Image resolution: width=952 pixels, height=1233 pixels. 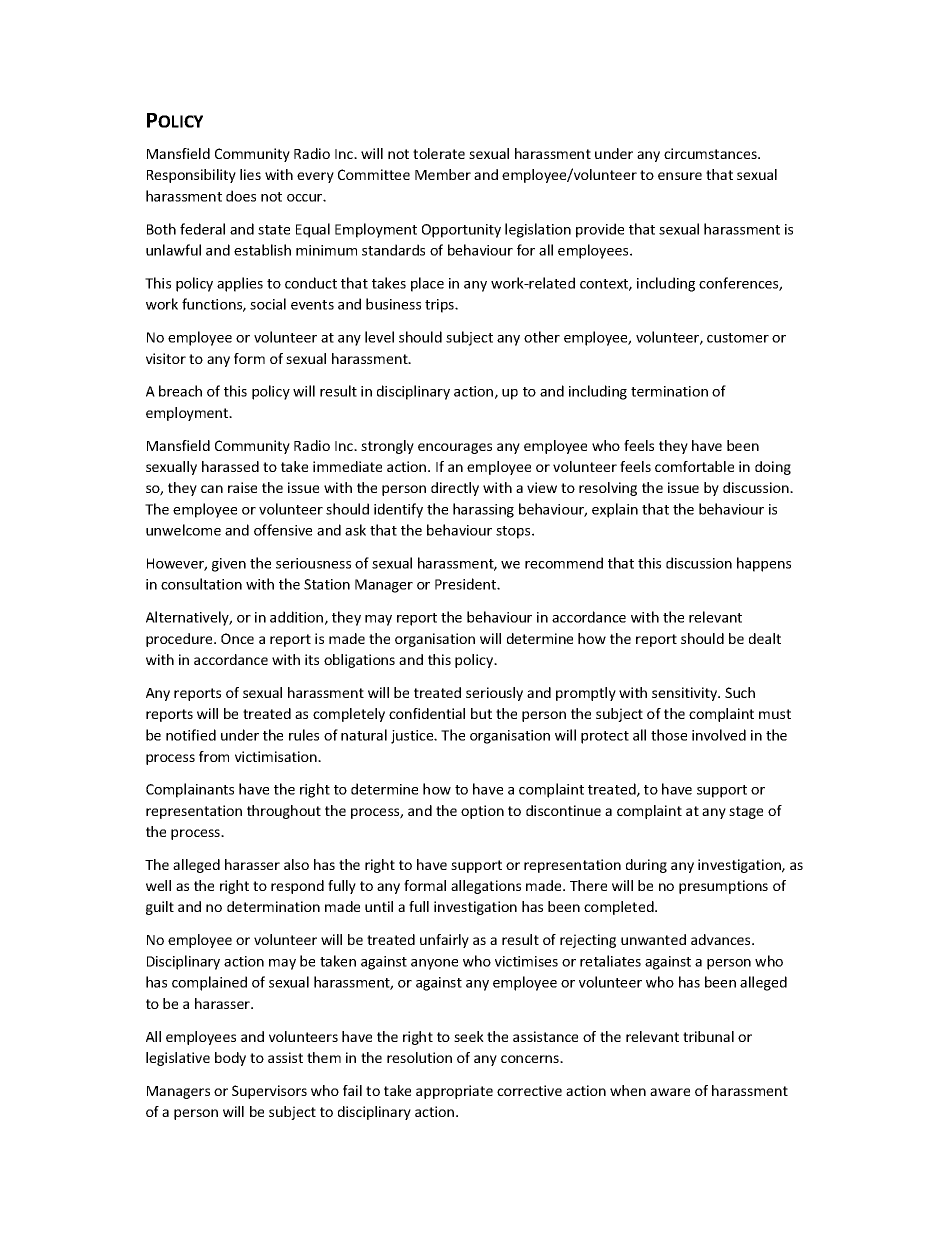 What do you see at coordinates (719, 735) in the image?
I see `involved` at bounding box center [719, 735].
